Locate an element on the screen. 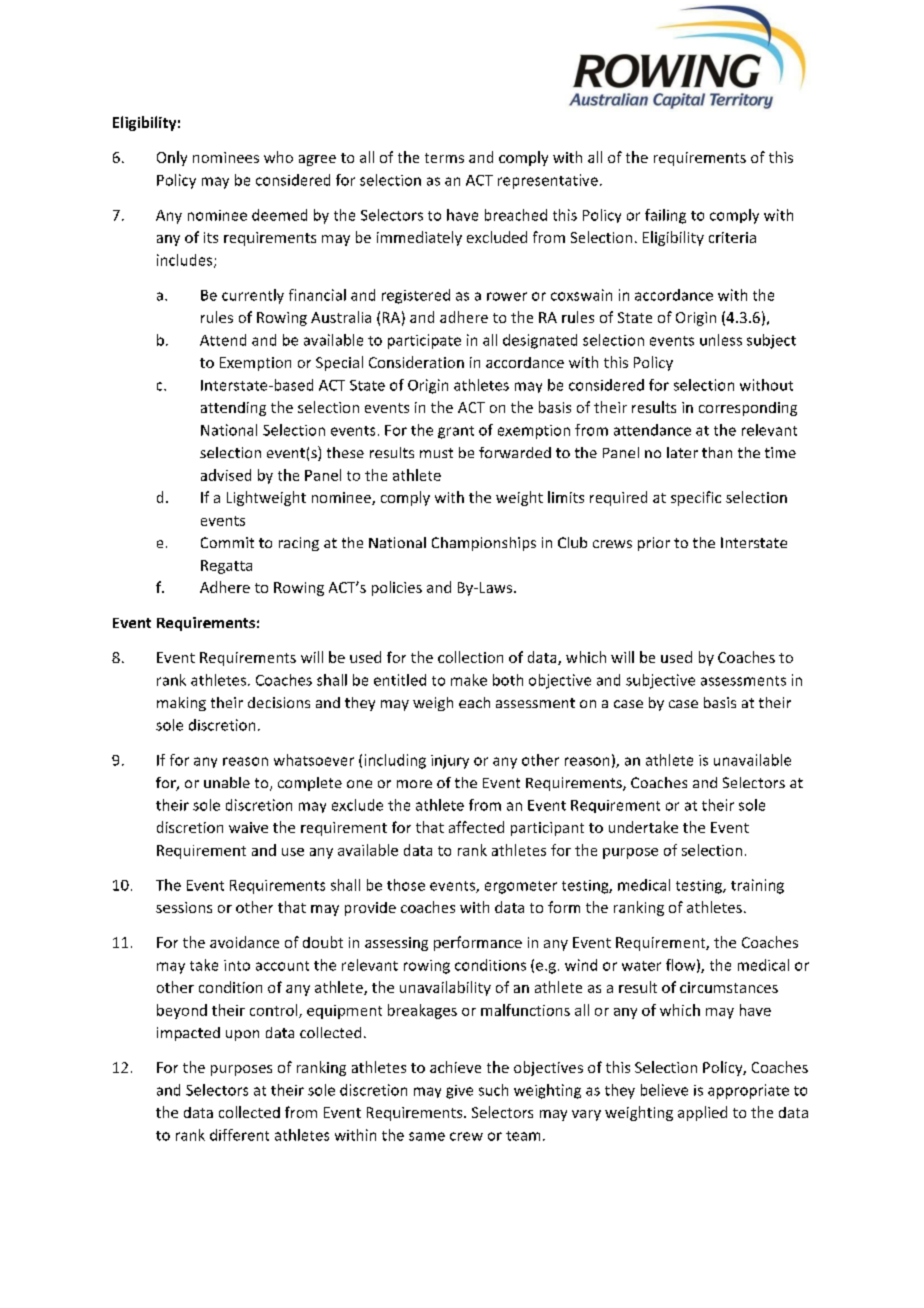 This screenshot has width=924, height=1308. advised is located at coordinates (226, 475).
